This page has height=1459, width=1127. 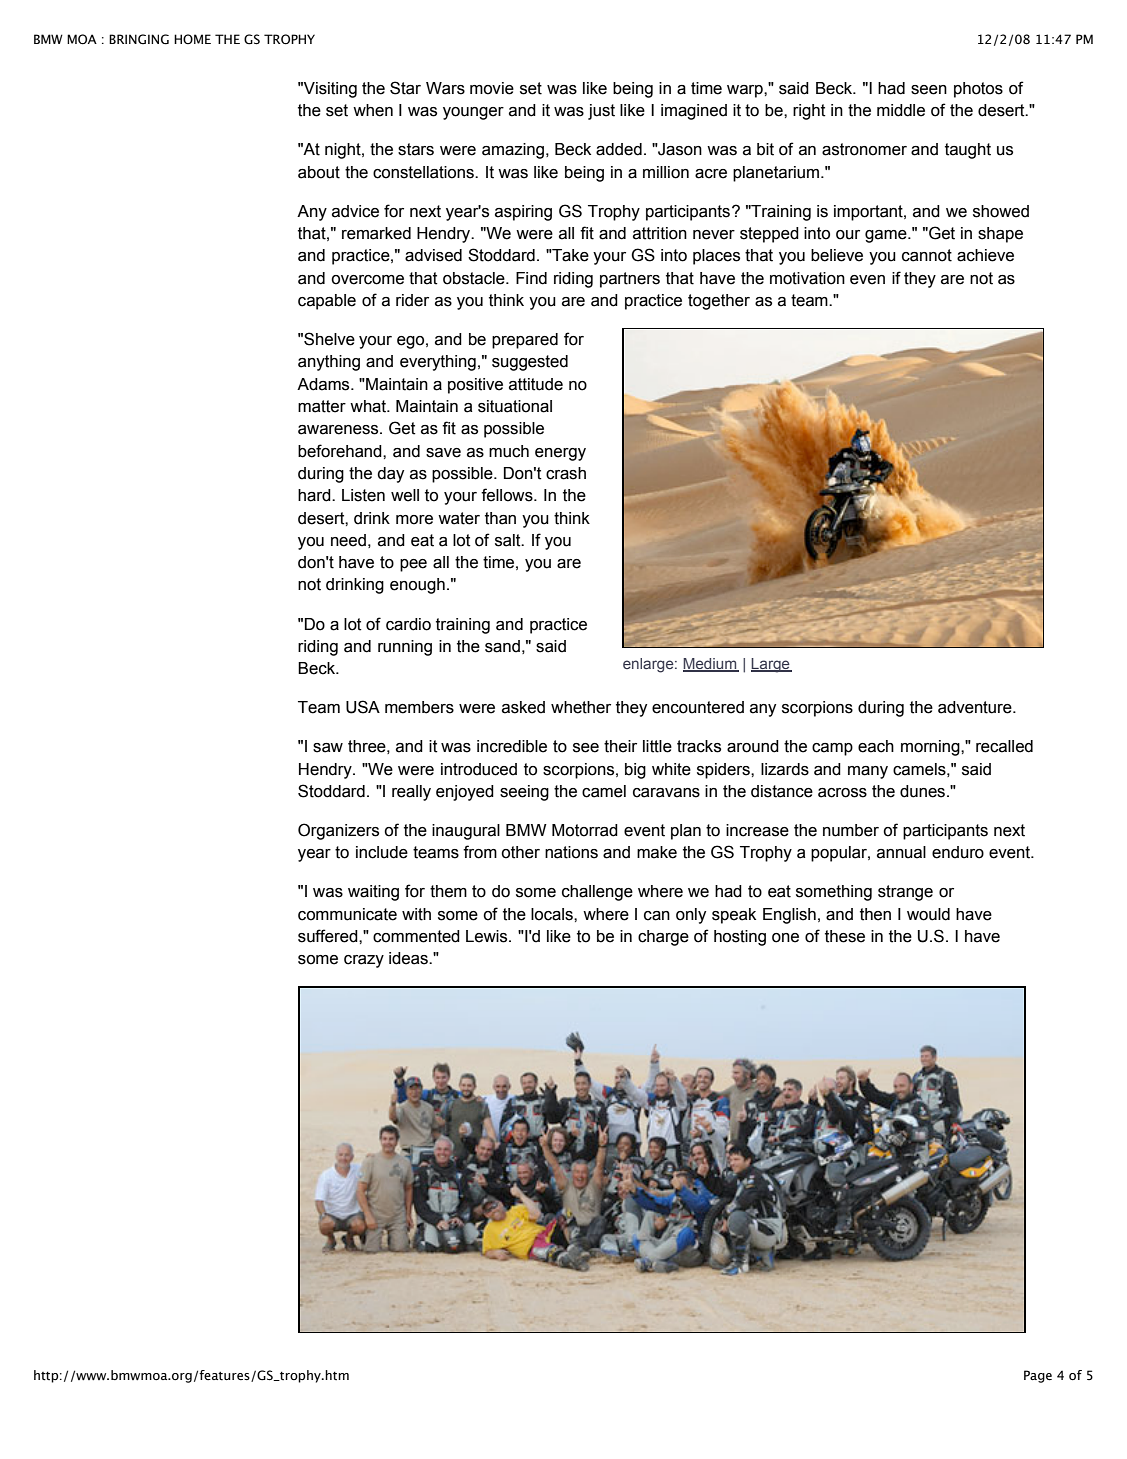 I want to click on seen, so click(x=929, y=90).
